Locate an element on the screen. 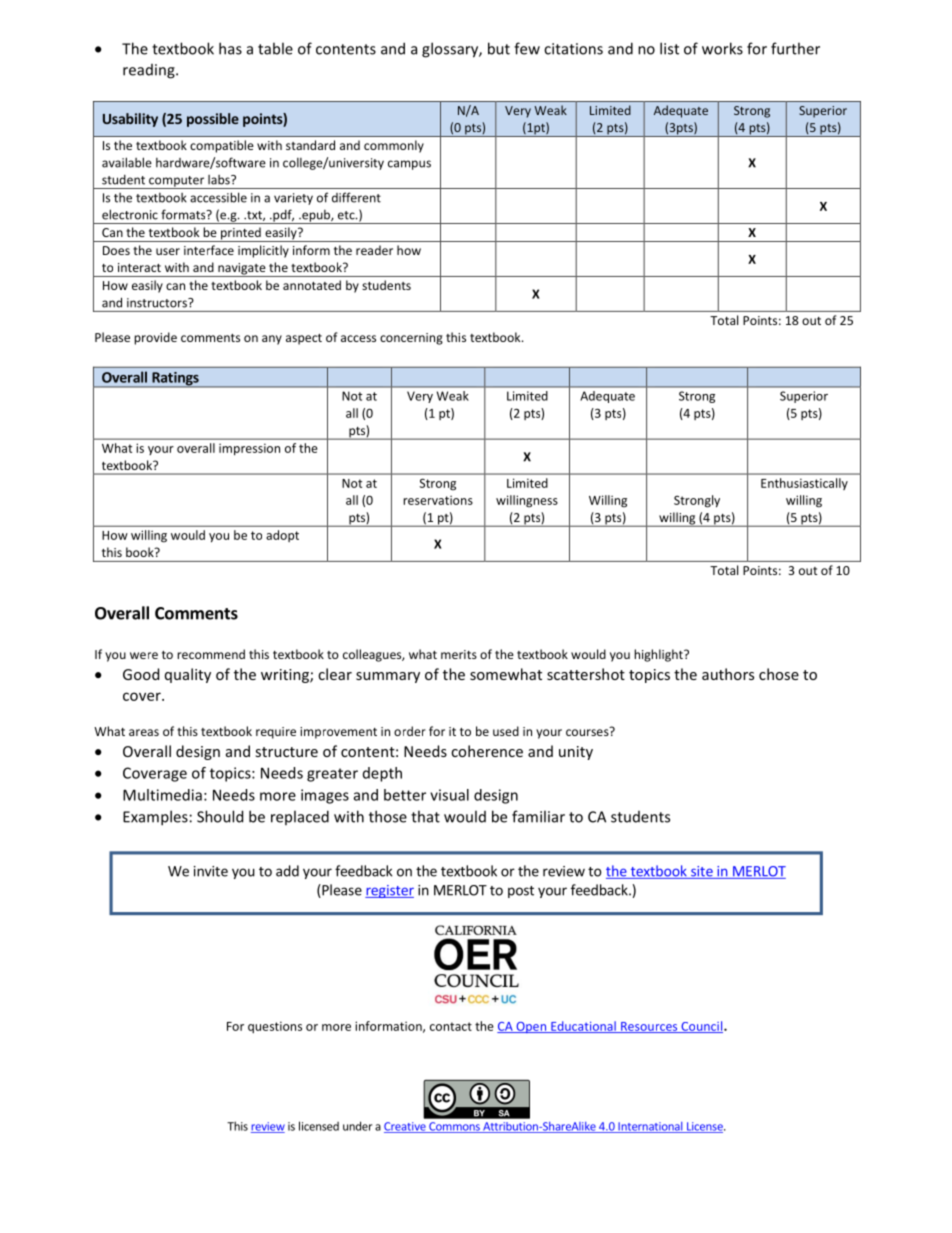 The width and height of the screenshot is (952, 1233). recommend is located at coordinates (211, 654).
